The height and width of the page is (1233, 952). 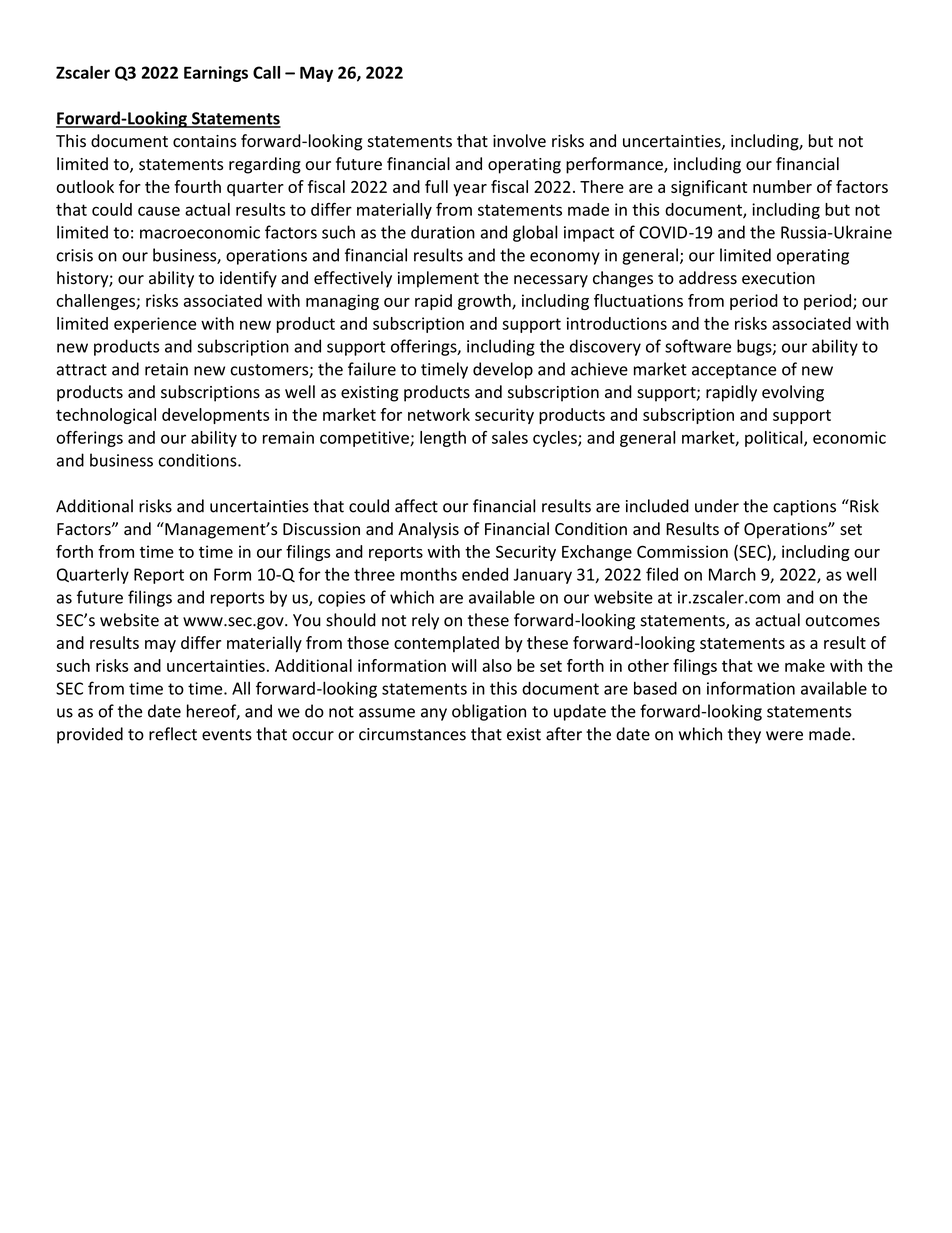 What do you see at coordinates (321, 529) in the page?
I see `Discussion` at bounding box center [321, 529].
